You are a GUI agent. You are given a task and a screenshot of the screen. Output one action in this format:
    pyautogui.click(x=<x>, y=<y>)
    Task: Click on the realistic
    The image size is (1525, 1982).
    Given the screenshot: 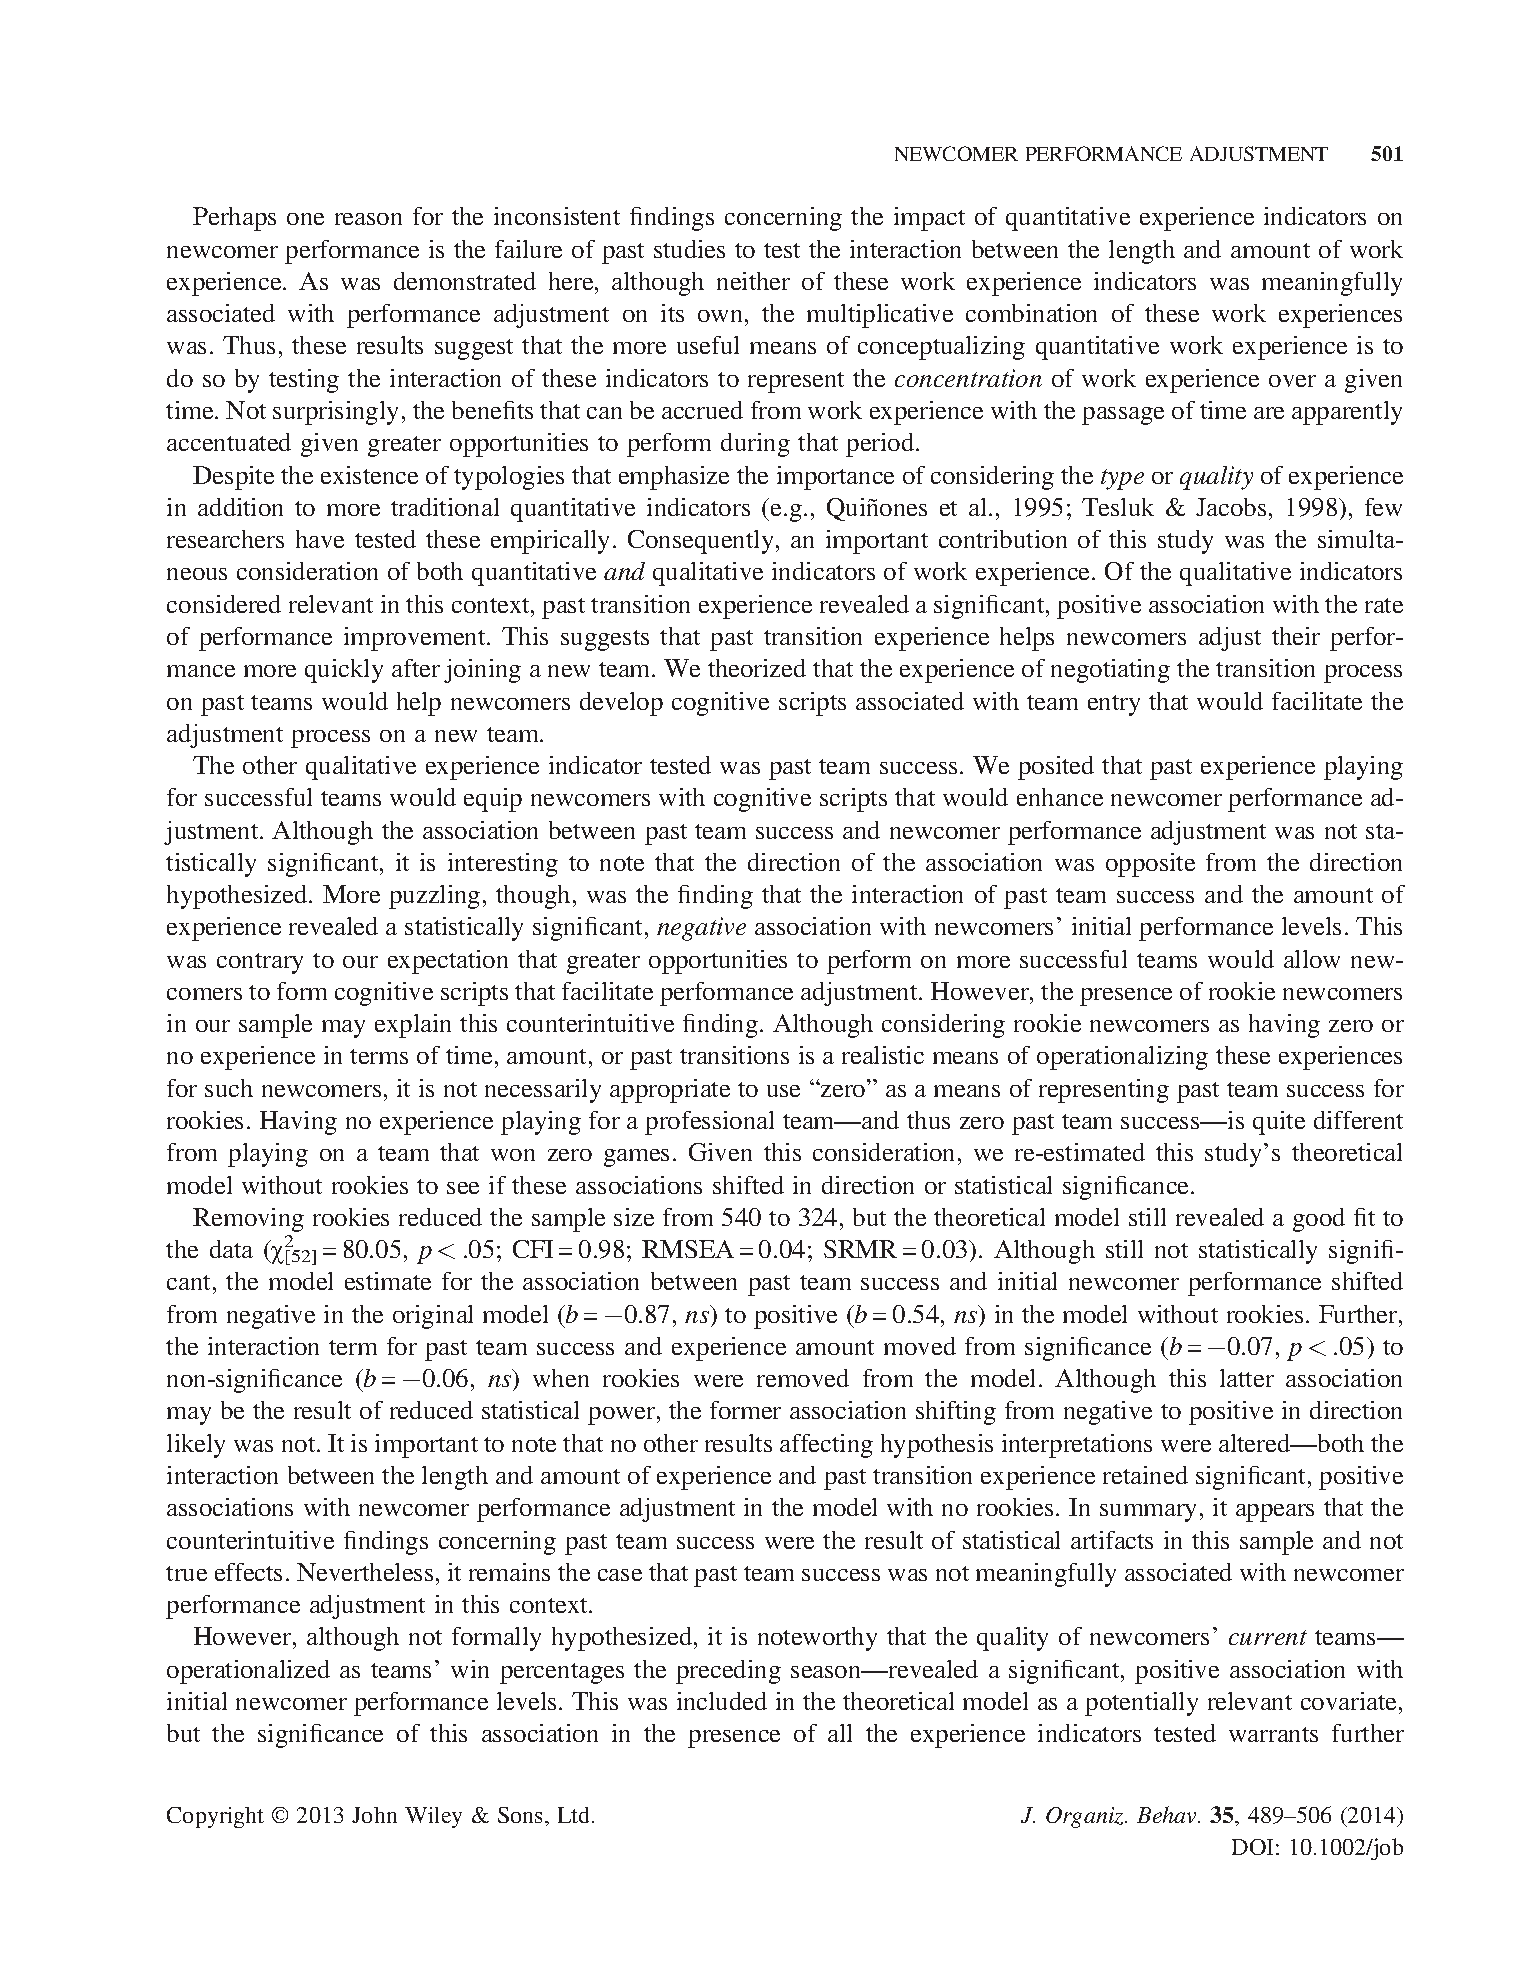 What is the action you would take?
    pyautogui.click(x=883, y=1055)
